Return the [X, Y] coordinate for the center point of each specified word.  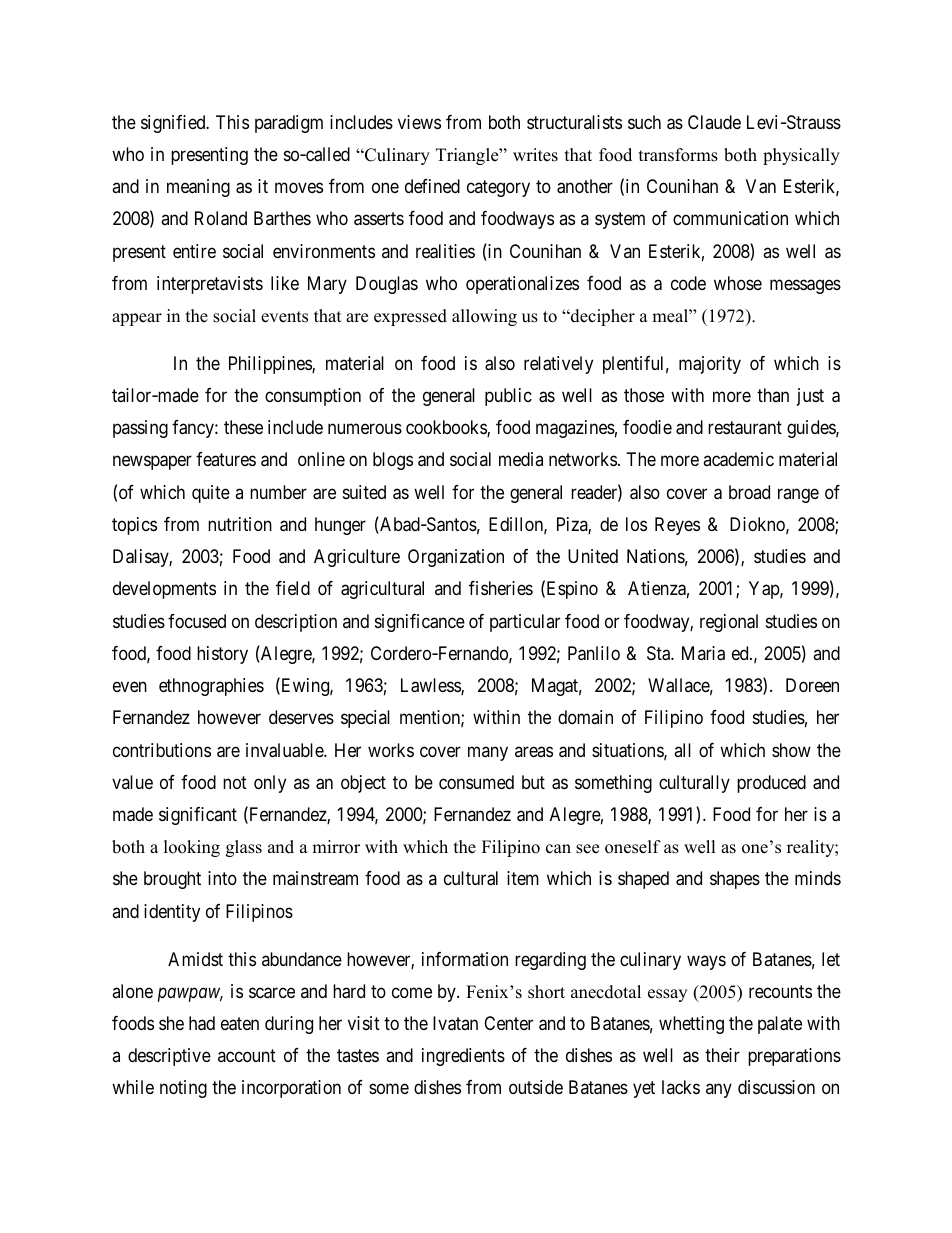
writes [535, 155]
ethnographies [211, 687]
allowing [484, 317]
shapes [735, 880]
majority [710, 365]
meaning [198, 188]
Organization [456, 558]
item [523, 878]
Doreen [812, 685]
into [222, 878]
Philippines [271, 365]
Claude [714, 122]
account [247, 1055]
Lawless [431, 686]
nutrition [240, 524]
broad [749, 492]
